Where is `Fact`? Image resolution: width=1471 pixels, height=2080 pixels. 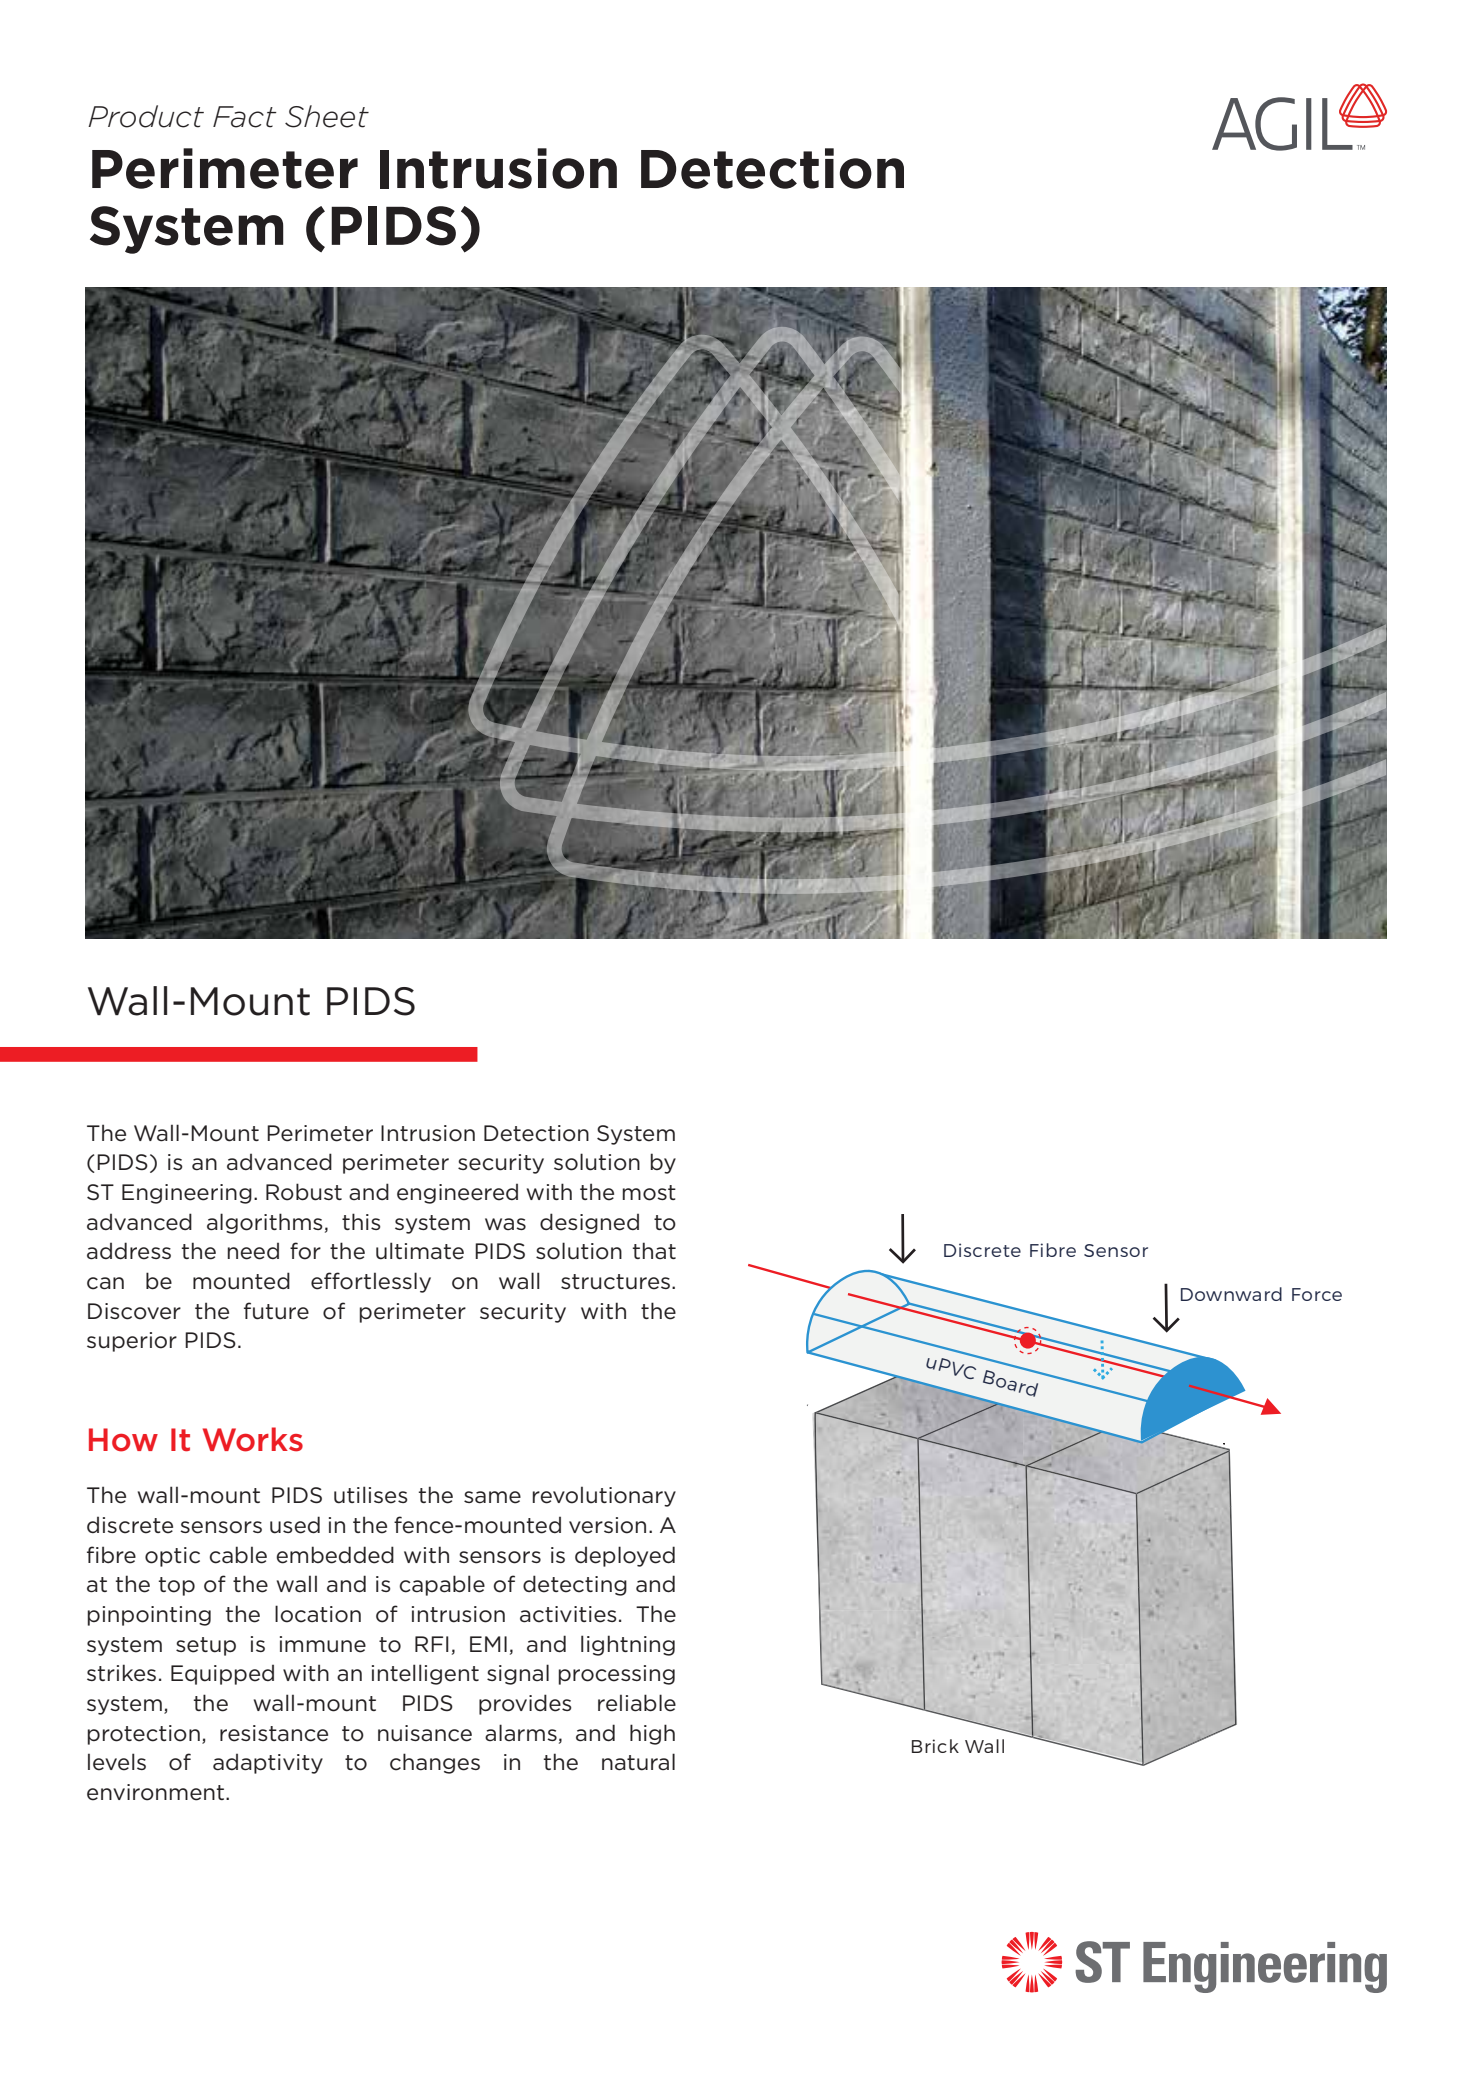 Fact is located at coordinates (245, 117).
